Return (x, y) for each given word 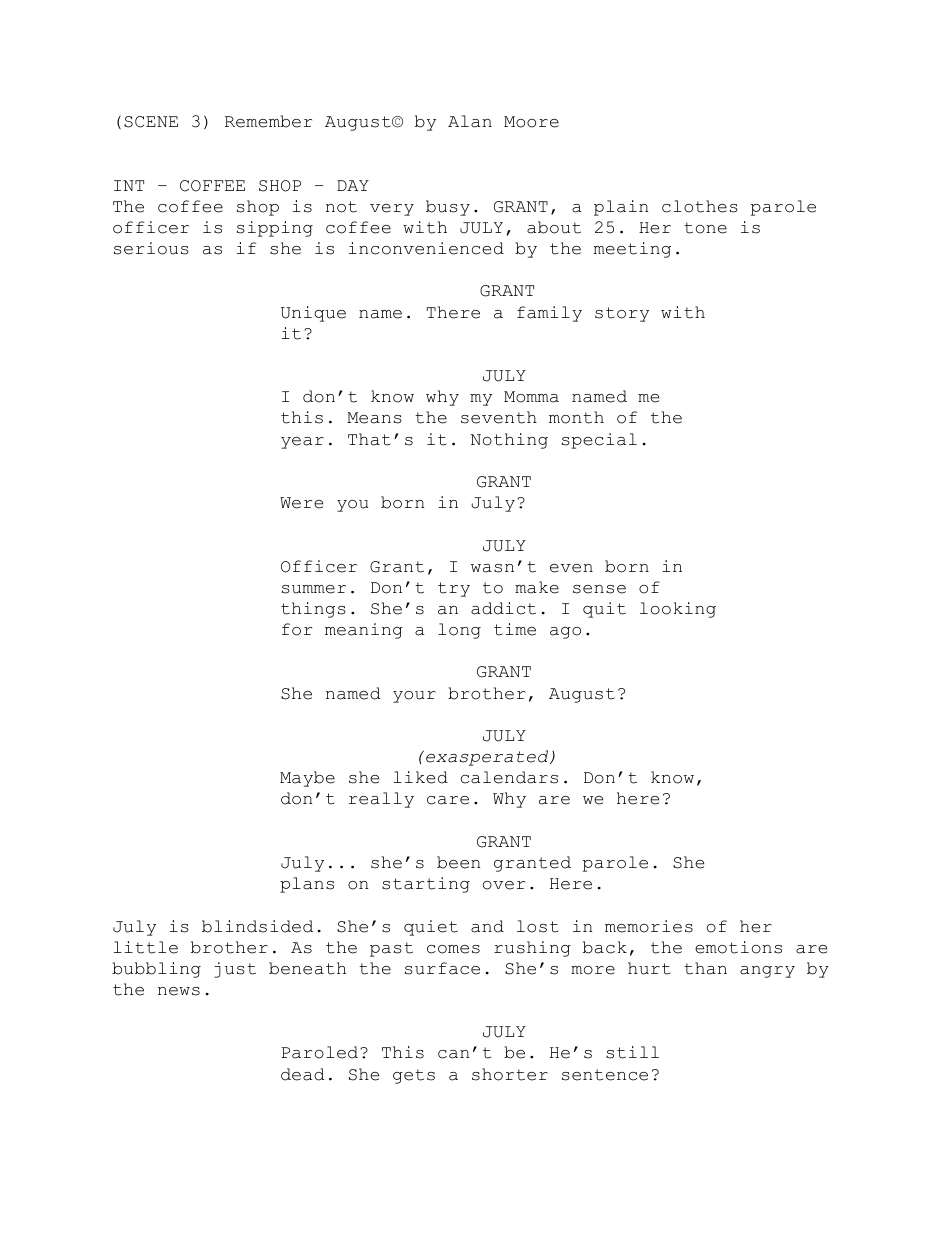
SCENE (151, 122)
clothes (700, 206)
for (297, 629)
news (179, 991)
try (454, 589)
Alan (470, 121)
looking (678, 610)
